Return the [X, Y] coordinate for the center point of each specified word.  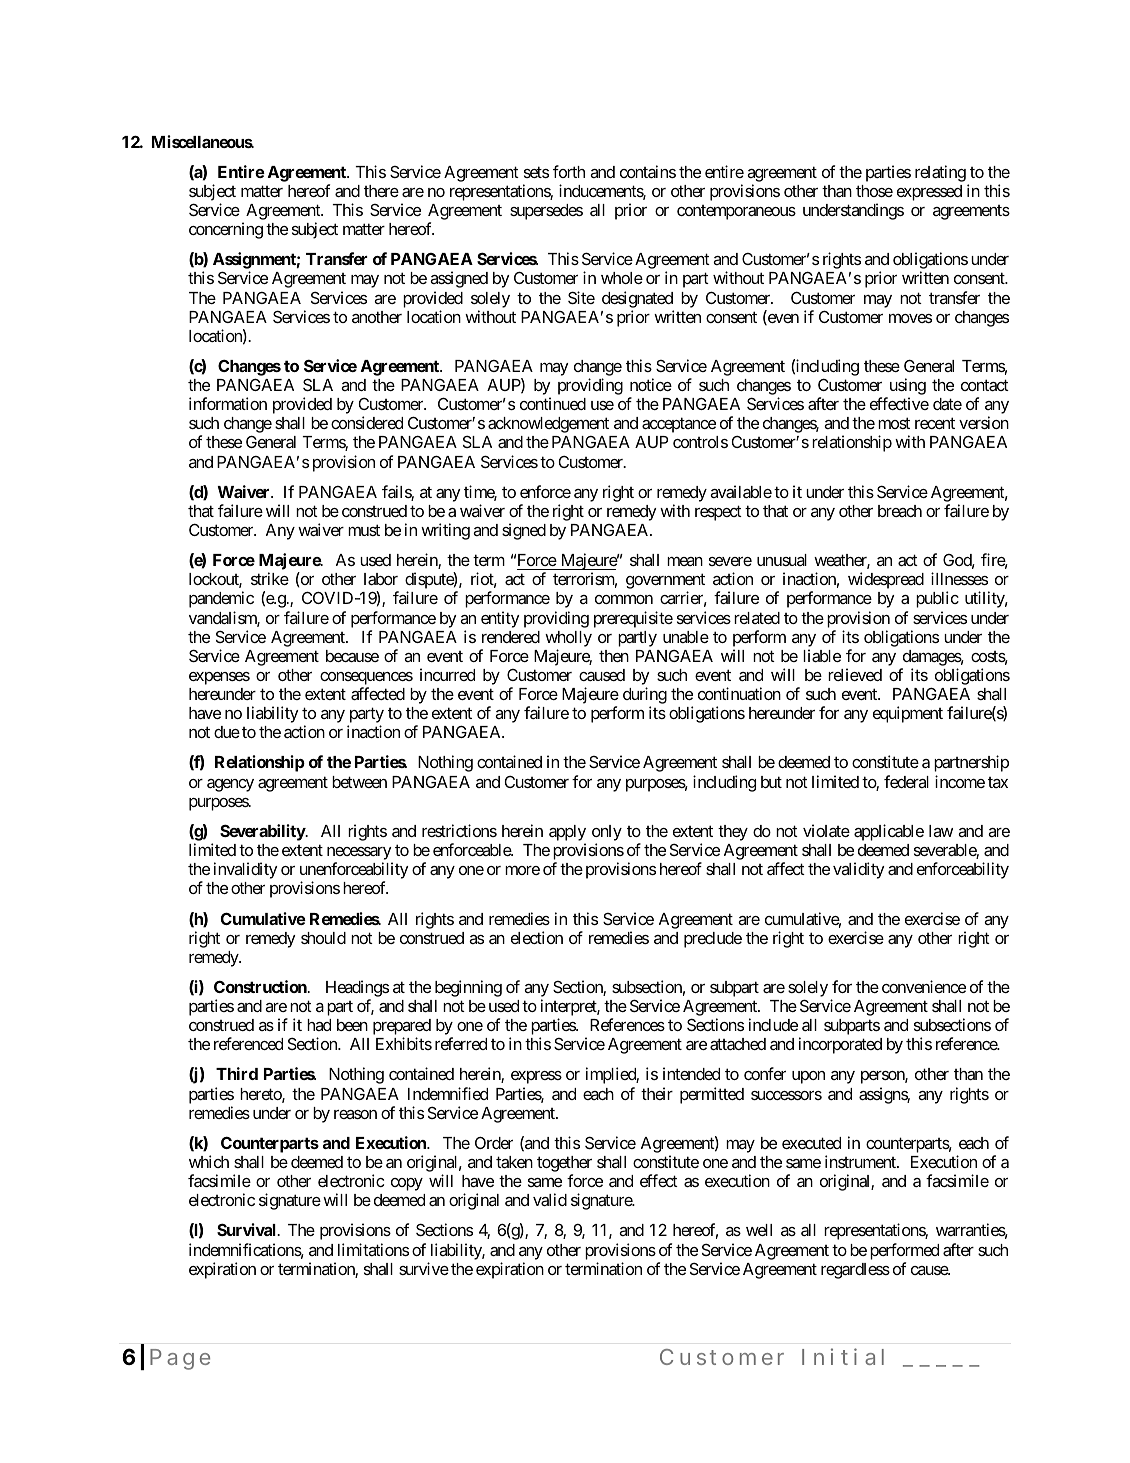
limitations [373, 1249]
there [381, 191]
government [665, 583]
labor [381, 579]
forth [569, 171]
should [323, 938]
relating [940, 173]
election [537, 937]
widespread [886, 580]
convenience [924, 986]
